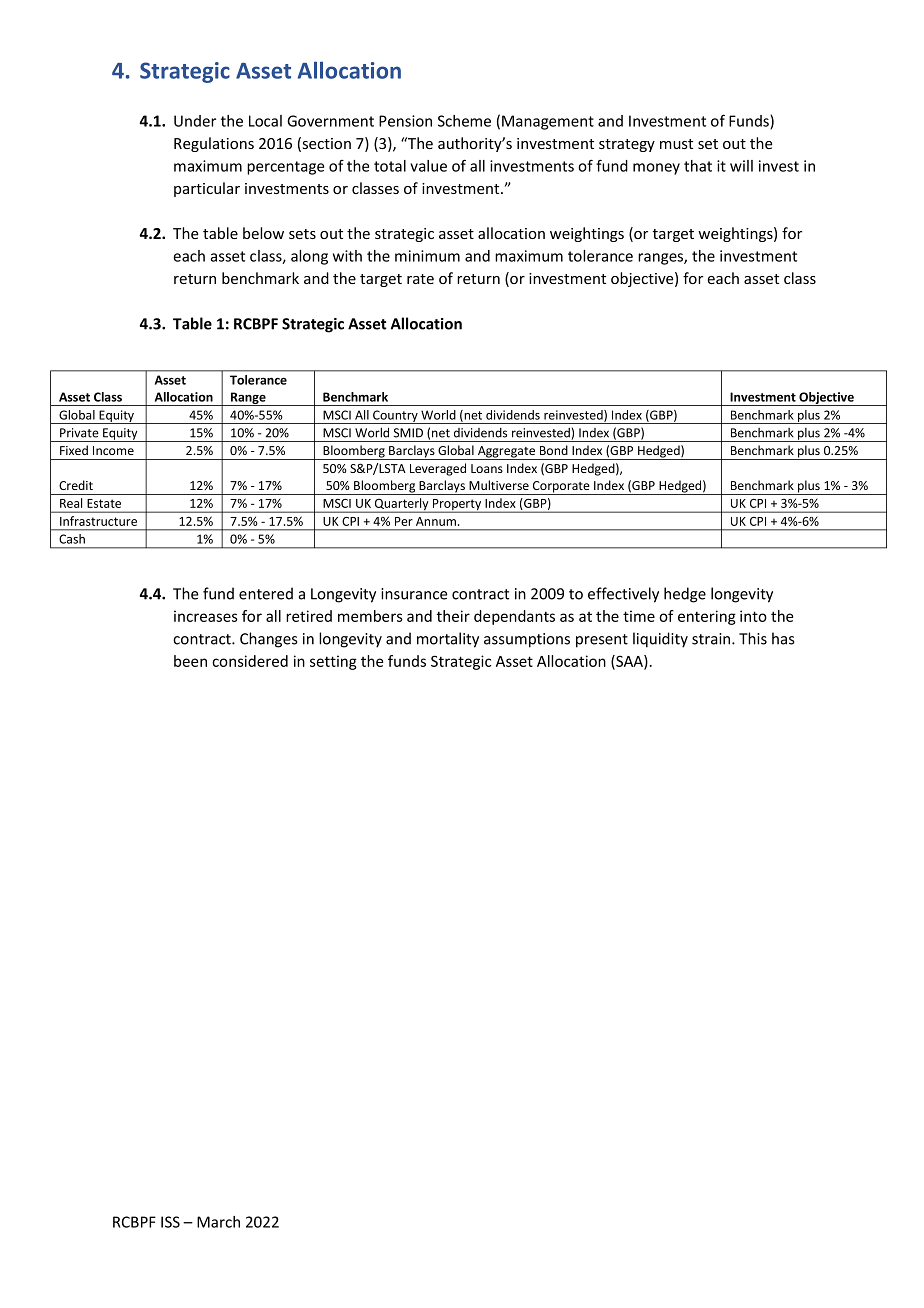  What do you see at coordinates (218, 1222) in the image?
I see `March` at bounding box center [218, 1222].
